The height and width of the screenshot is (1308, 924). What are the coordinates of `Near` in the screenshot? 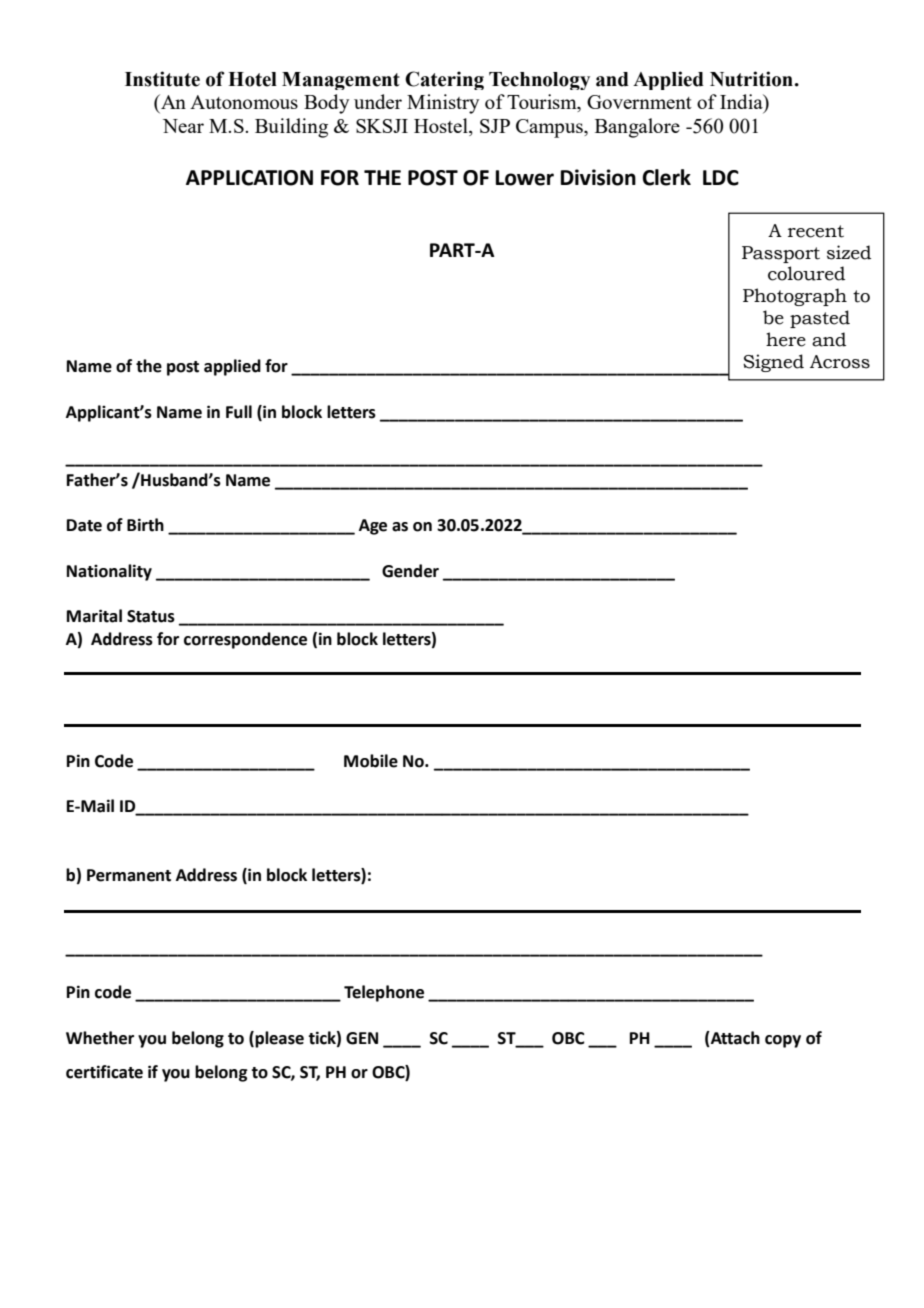 It's located at (183, 126).
